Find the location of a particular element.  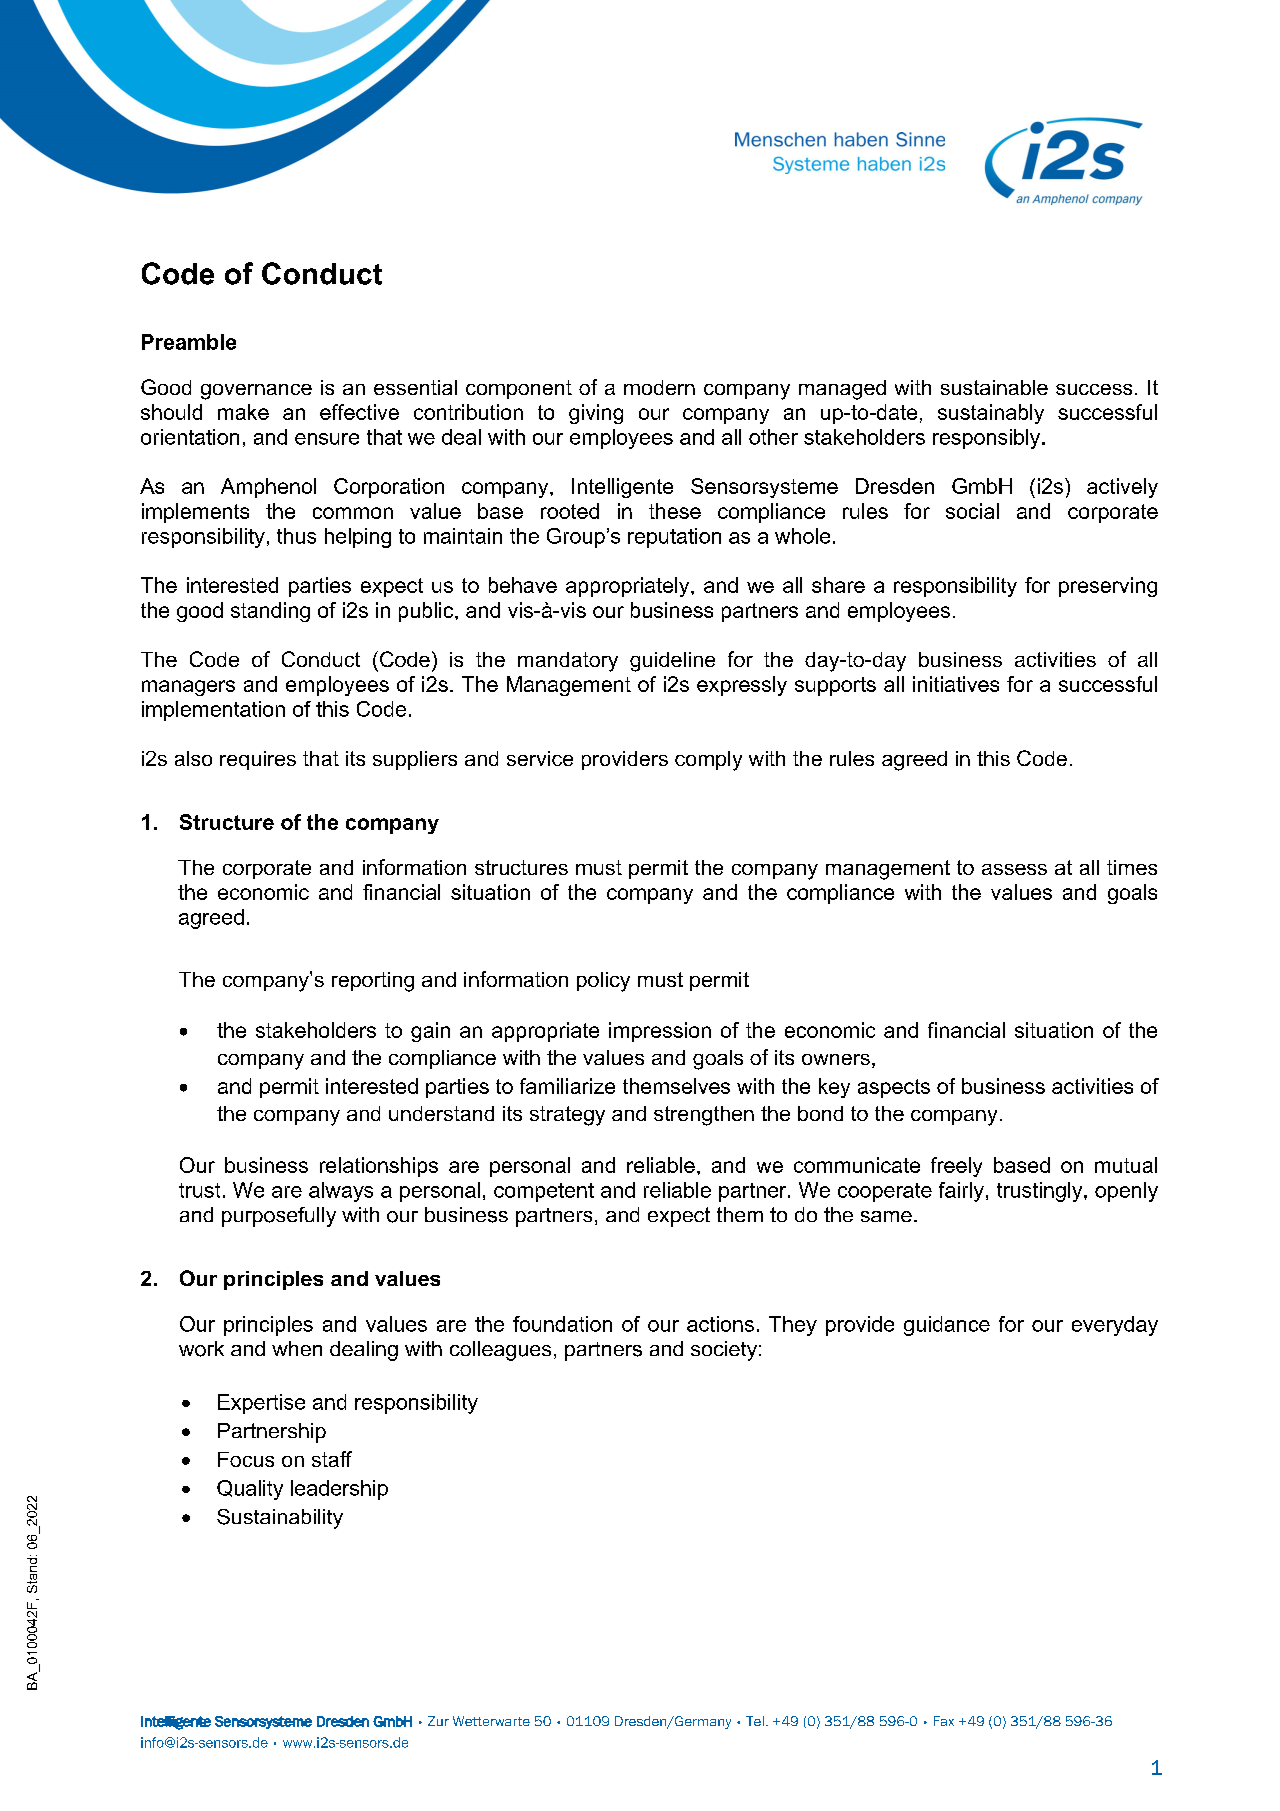

governance is located at coordinates (256, 392).
